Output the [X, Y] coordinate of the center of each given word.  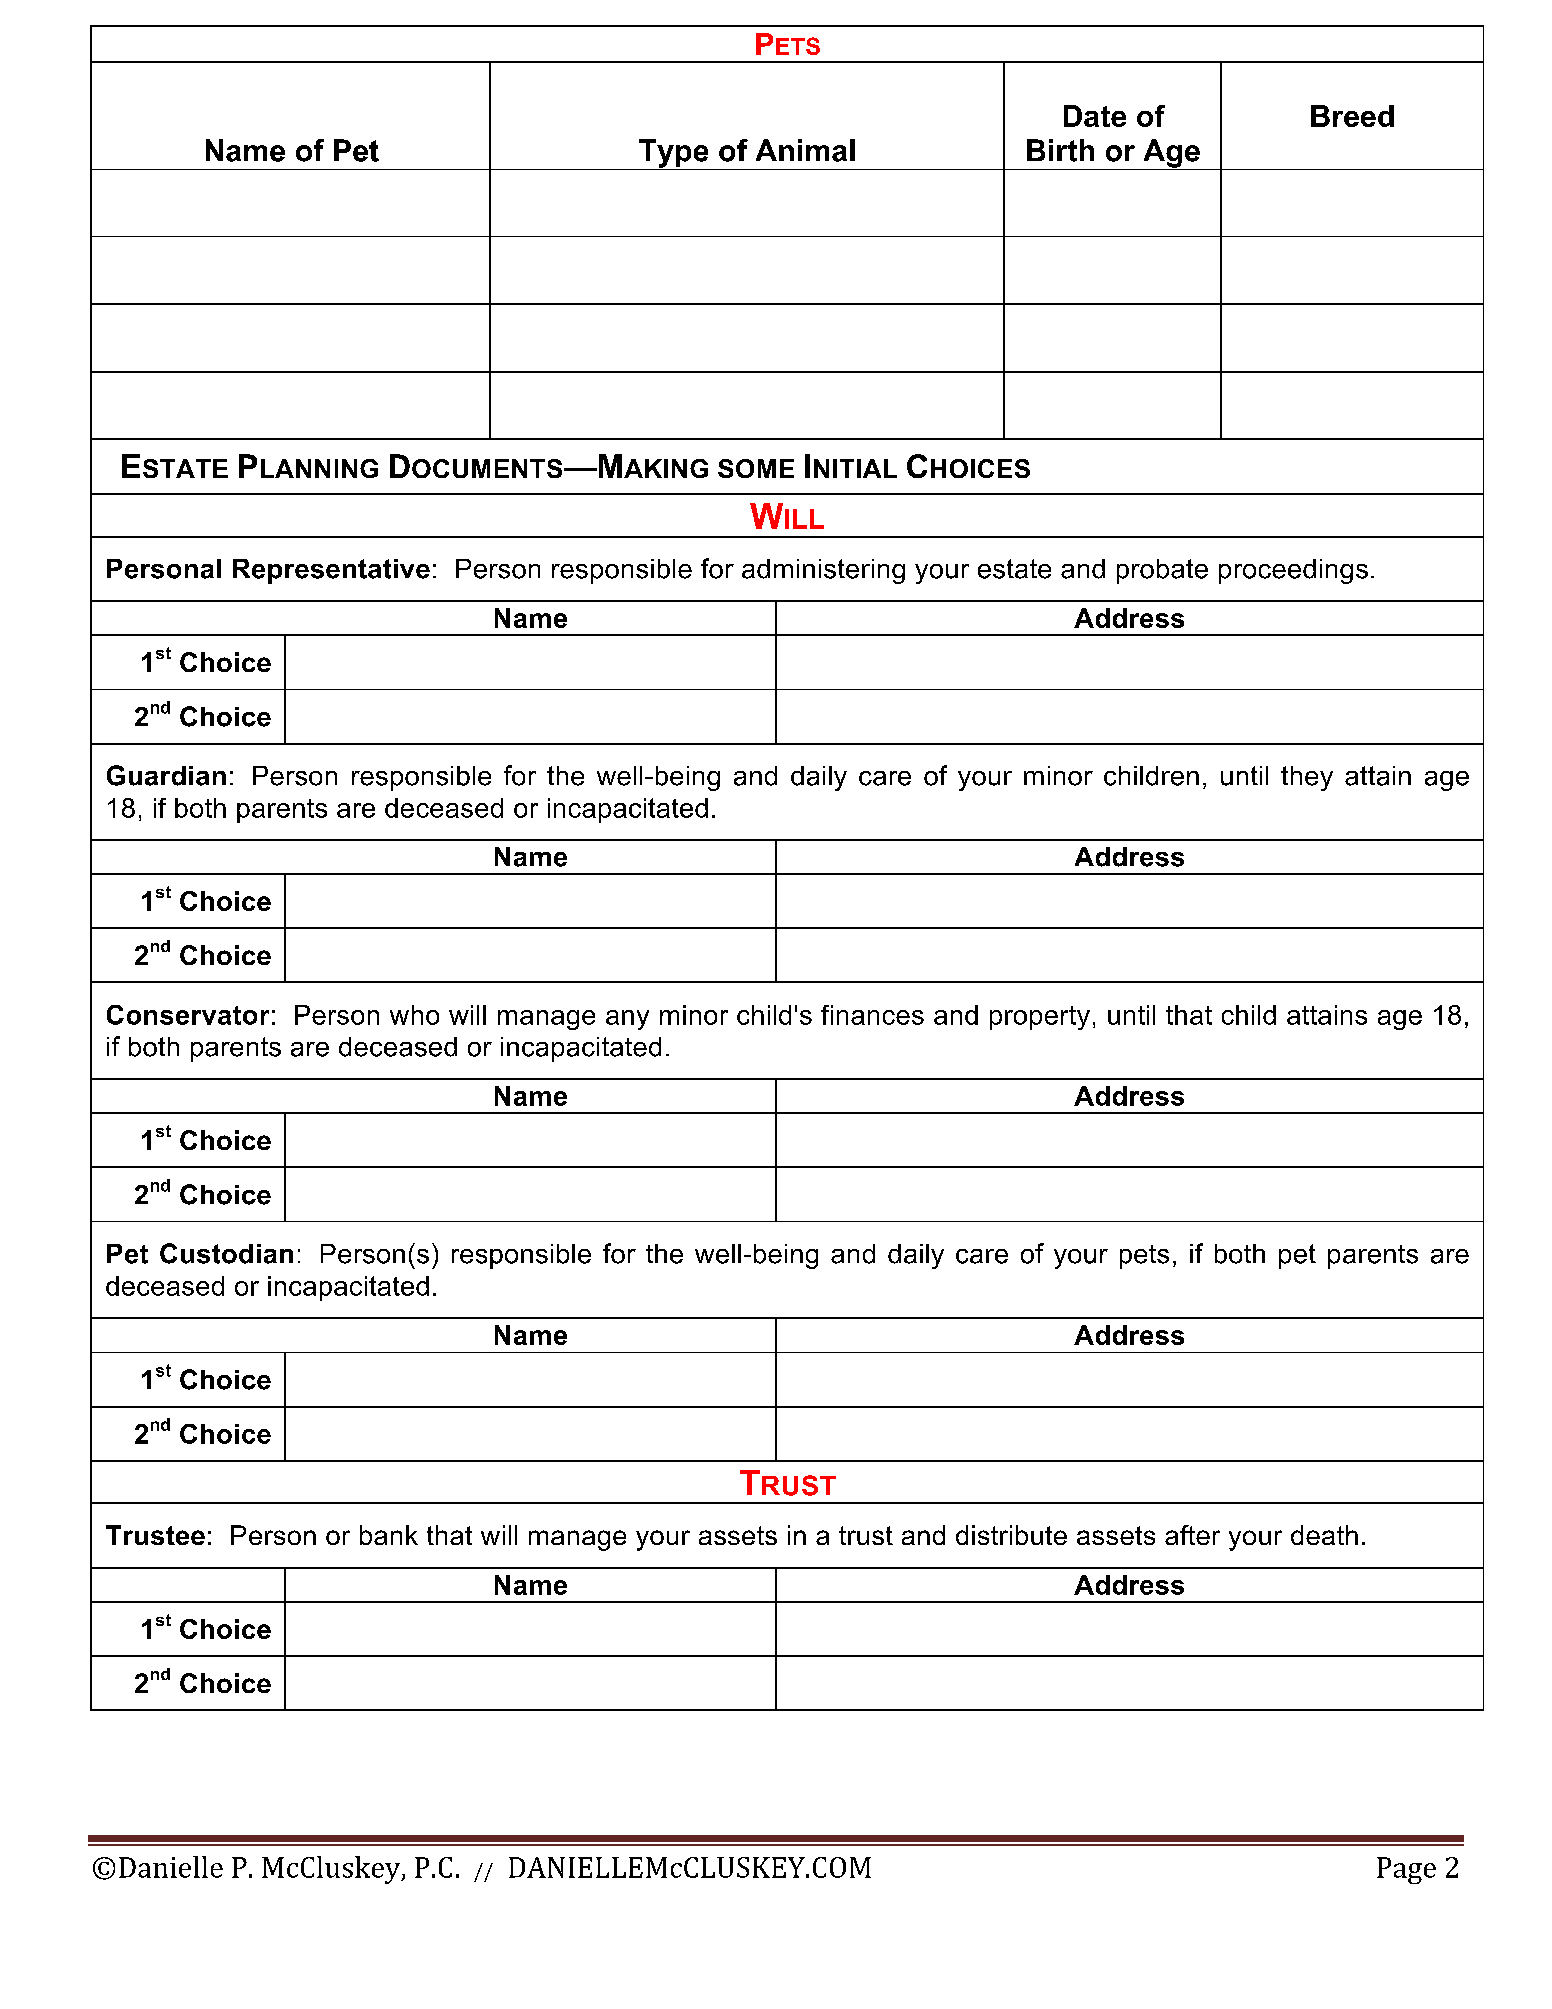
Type [674, 154]
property [1040, 1018]
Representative [331, 571]
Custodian [226, 1253]
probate [1162, 571]
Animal [805, 150]
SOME [756, 468]
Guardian [166, 775]
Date [1095, 116]
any [627, 1020]
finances [872, 1015]
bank [389, 1535]
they [1307, 778]
